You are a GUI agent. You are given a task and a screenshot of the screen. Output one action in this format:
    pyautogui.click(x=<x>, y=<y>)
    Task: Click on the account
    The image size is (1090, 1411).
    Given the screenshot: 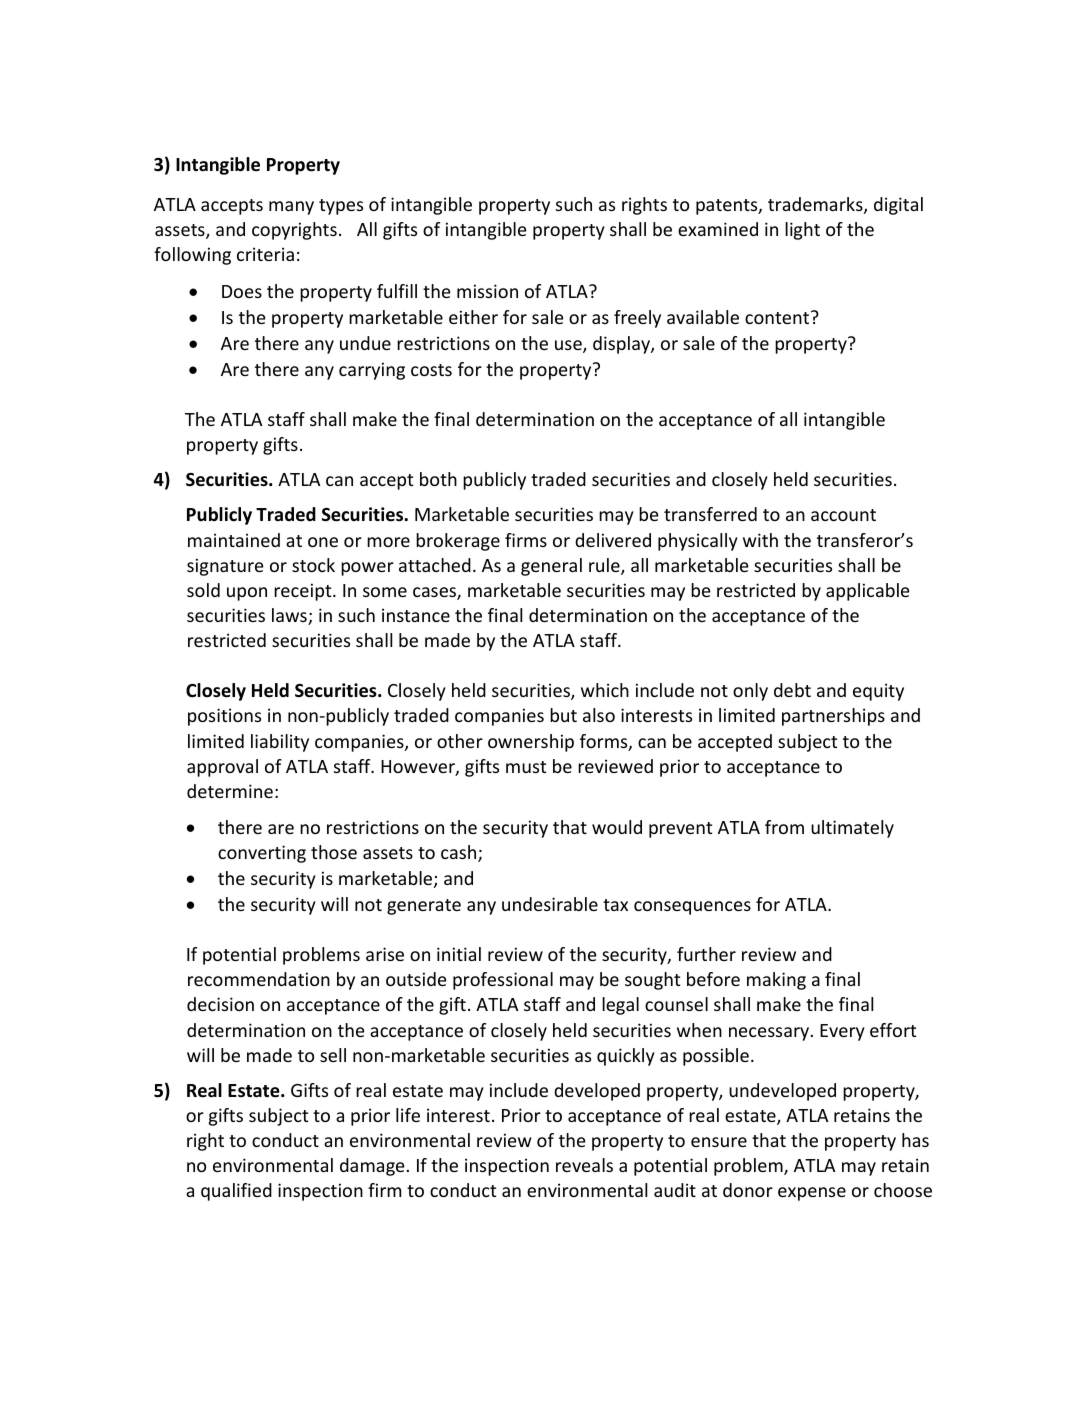 What is the action you would take?
    pyautogui.click(x=843, y=515)
